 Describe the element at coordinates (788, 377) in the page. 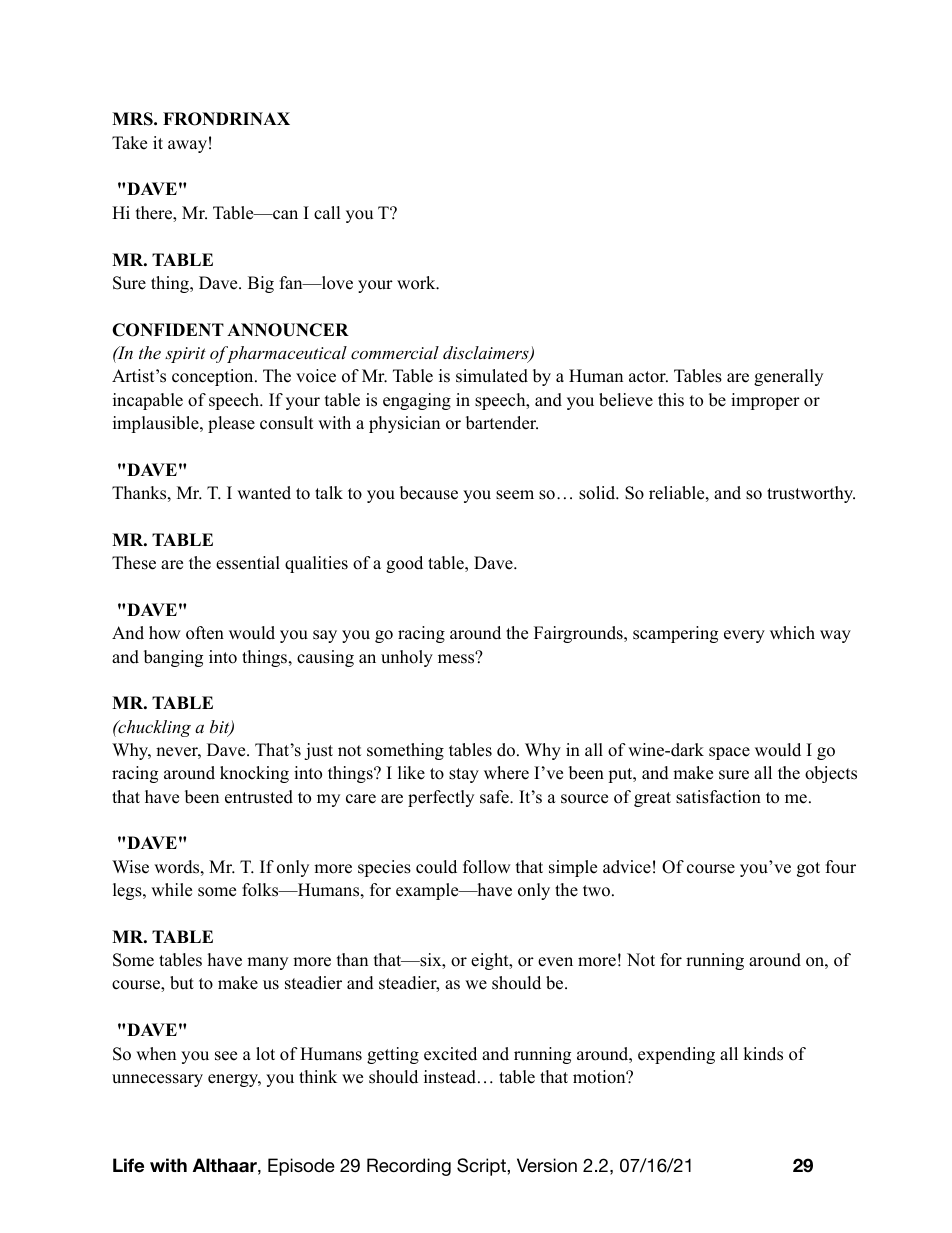

I see `generally` at that location.
